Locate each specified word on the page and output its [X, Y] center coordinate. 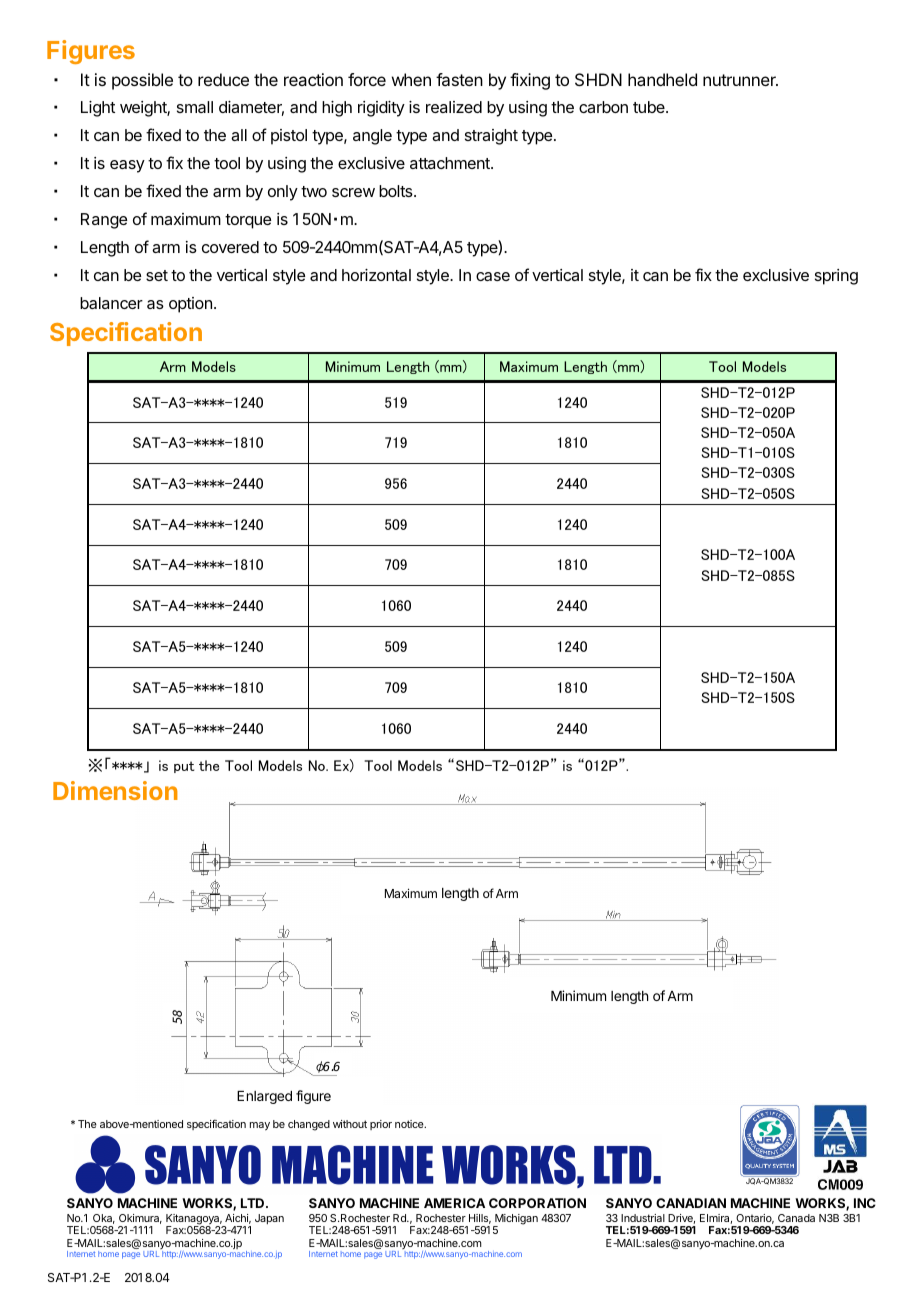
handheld [662, 79]
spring [836, 277]
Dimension [115, 790]
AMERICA [454, 1203]
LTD [254, 1203]
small [195, 107]
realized [454, 107]
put [184, 767]
